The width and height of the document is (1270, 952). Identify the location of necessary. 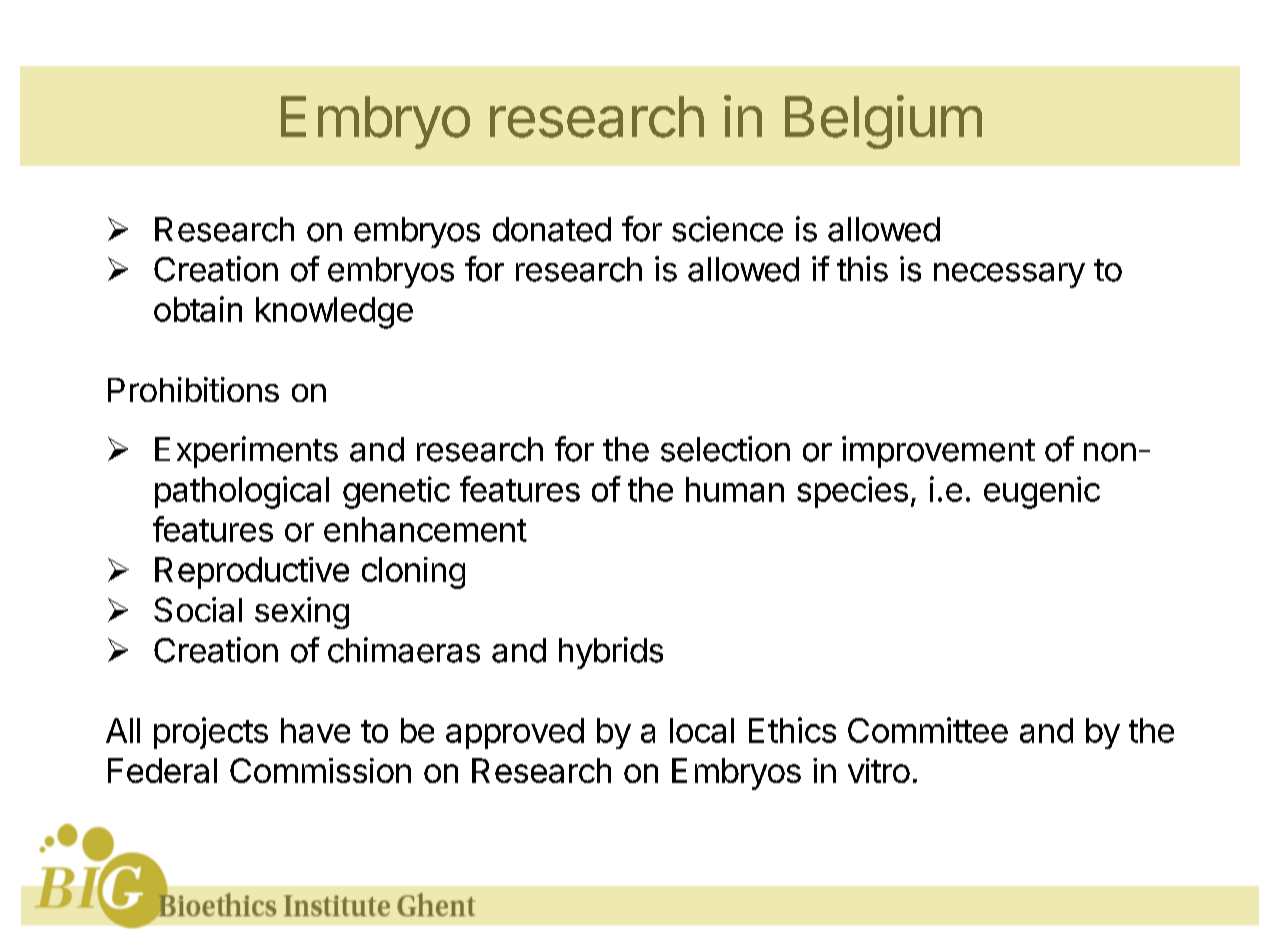
(1009, 275).
